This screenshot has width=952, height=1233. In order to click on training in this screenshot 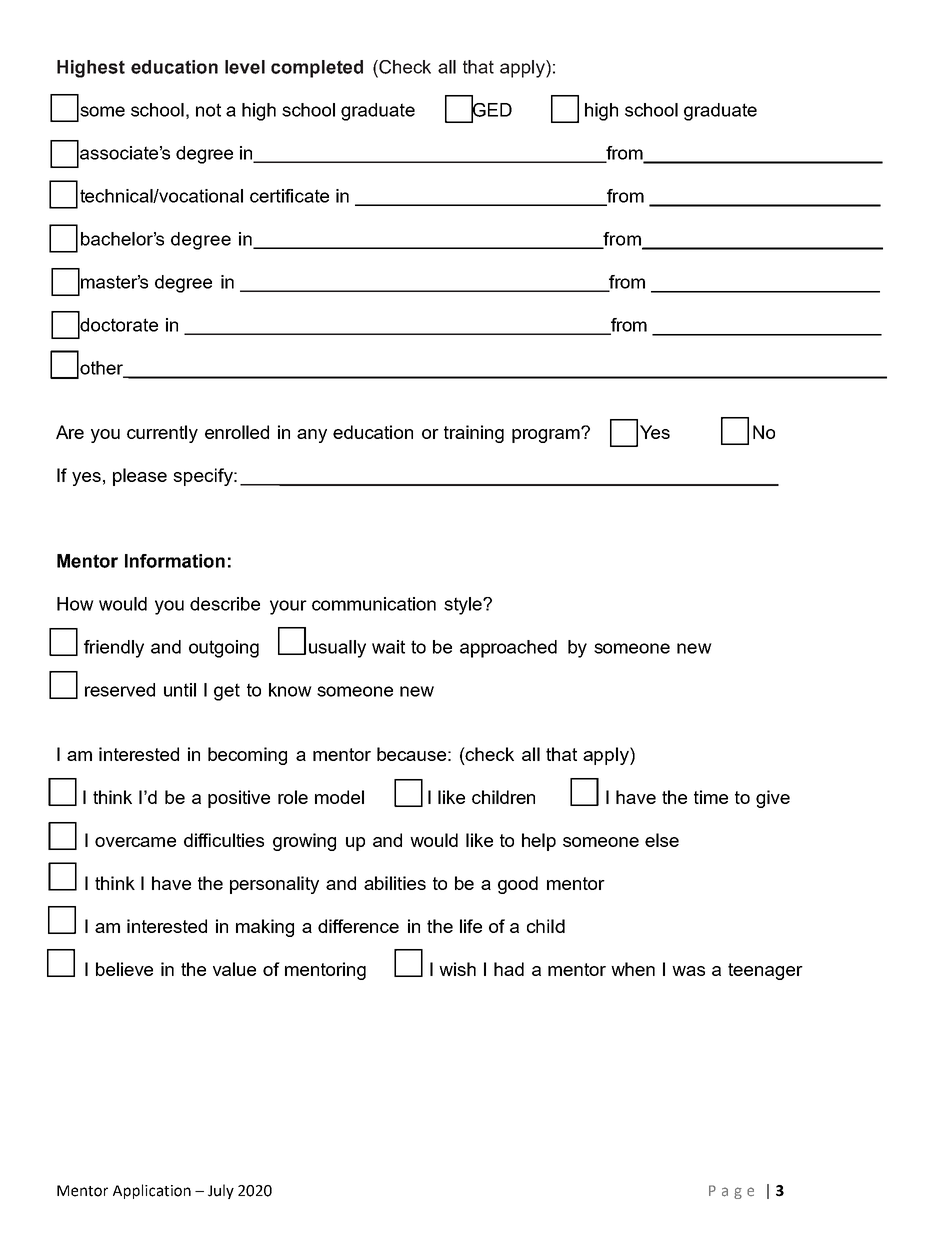, I will do `click(474, 434)`.
